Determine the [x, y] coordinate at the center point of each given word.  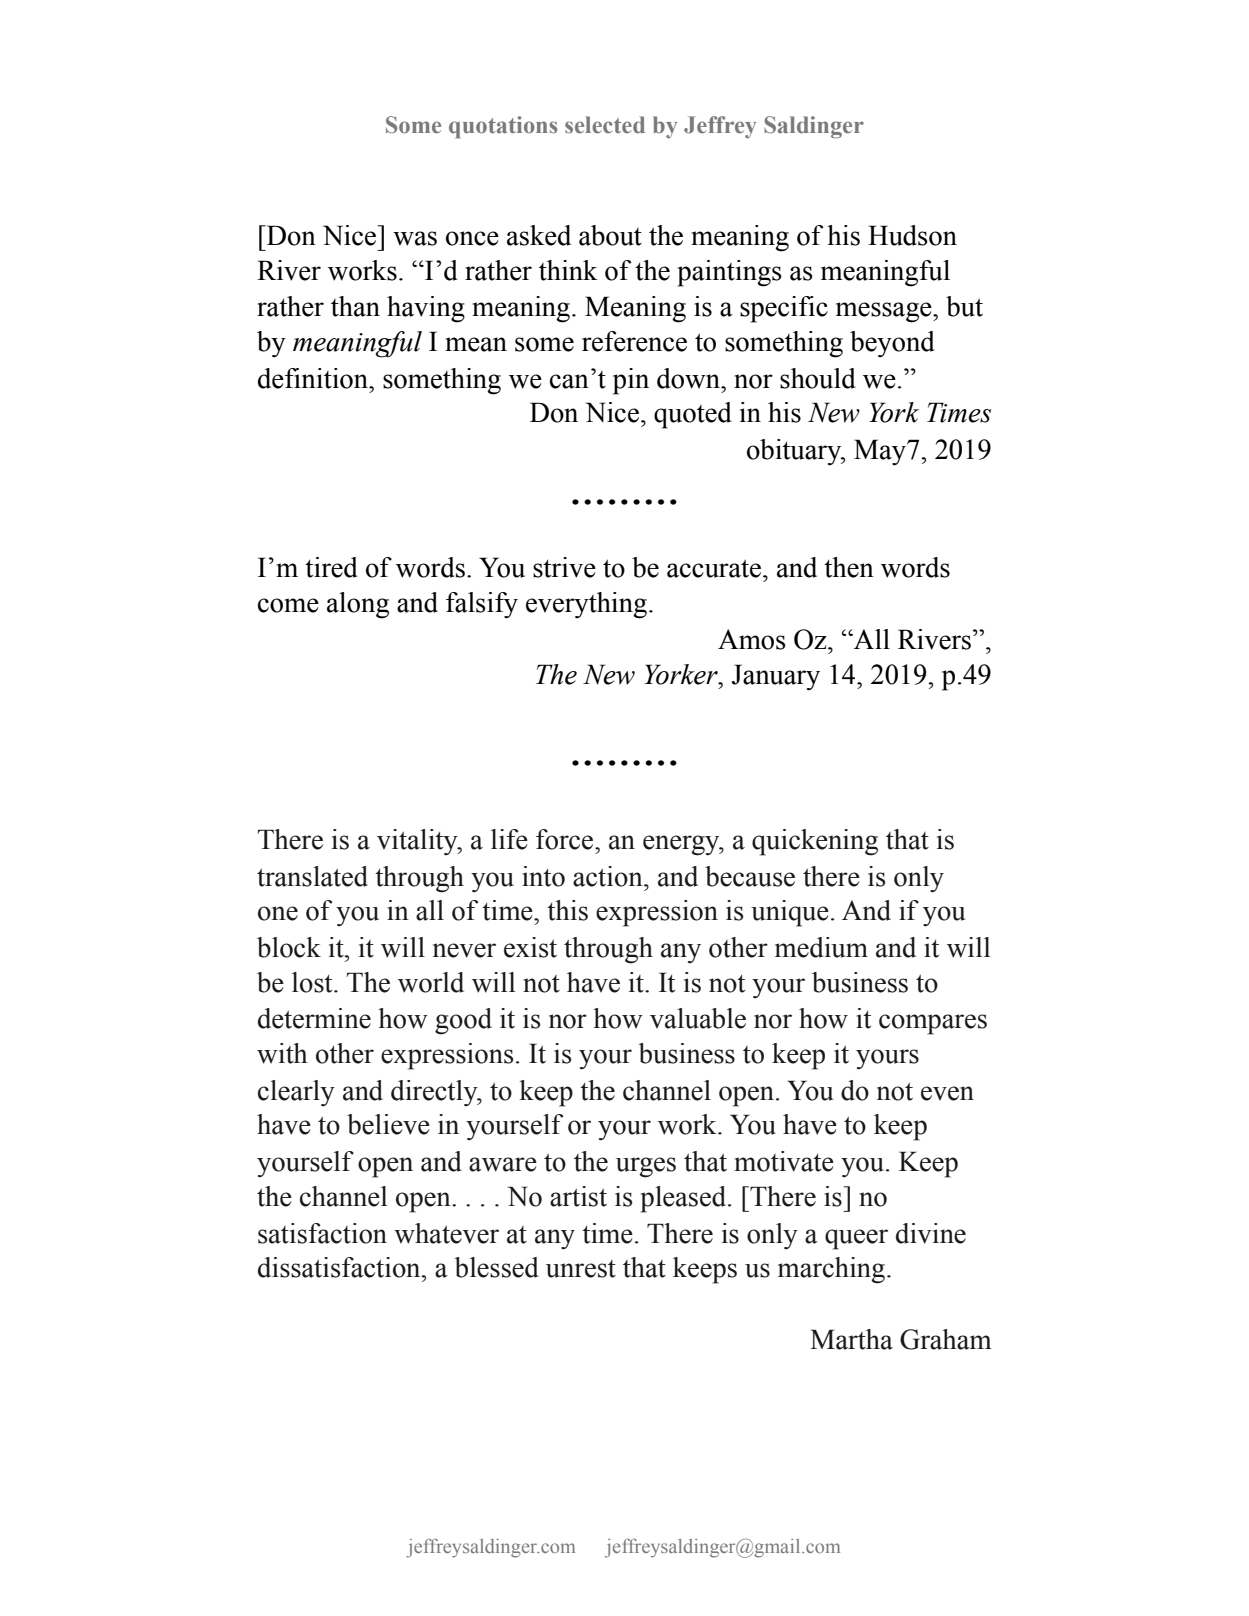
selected [605, 125]
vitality [418, 842]
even [947, 1093]
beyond [892, 344]
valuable [698, 1018]
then [849, 567]
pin [631, 381]
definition [314, 378]
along [358, 605]
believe [388, 1124]
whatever [446, 1233]
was [415, 238]
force [566, 839]
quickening [815, 842]
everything [586, 605]
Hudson [912, 235]
